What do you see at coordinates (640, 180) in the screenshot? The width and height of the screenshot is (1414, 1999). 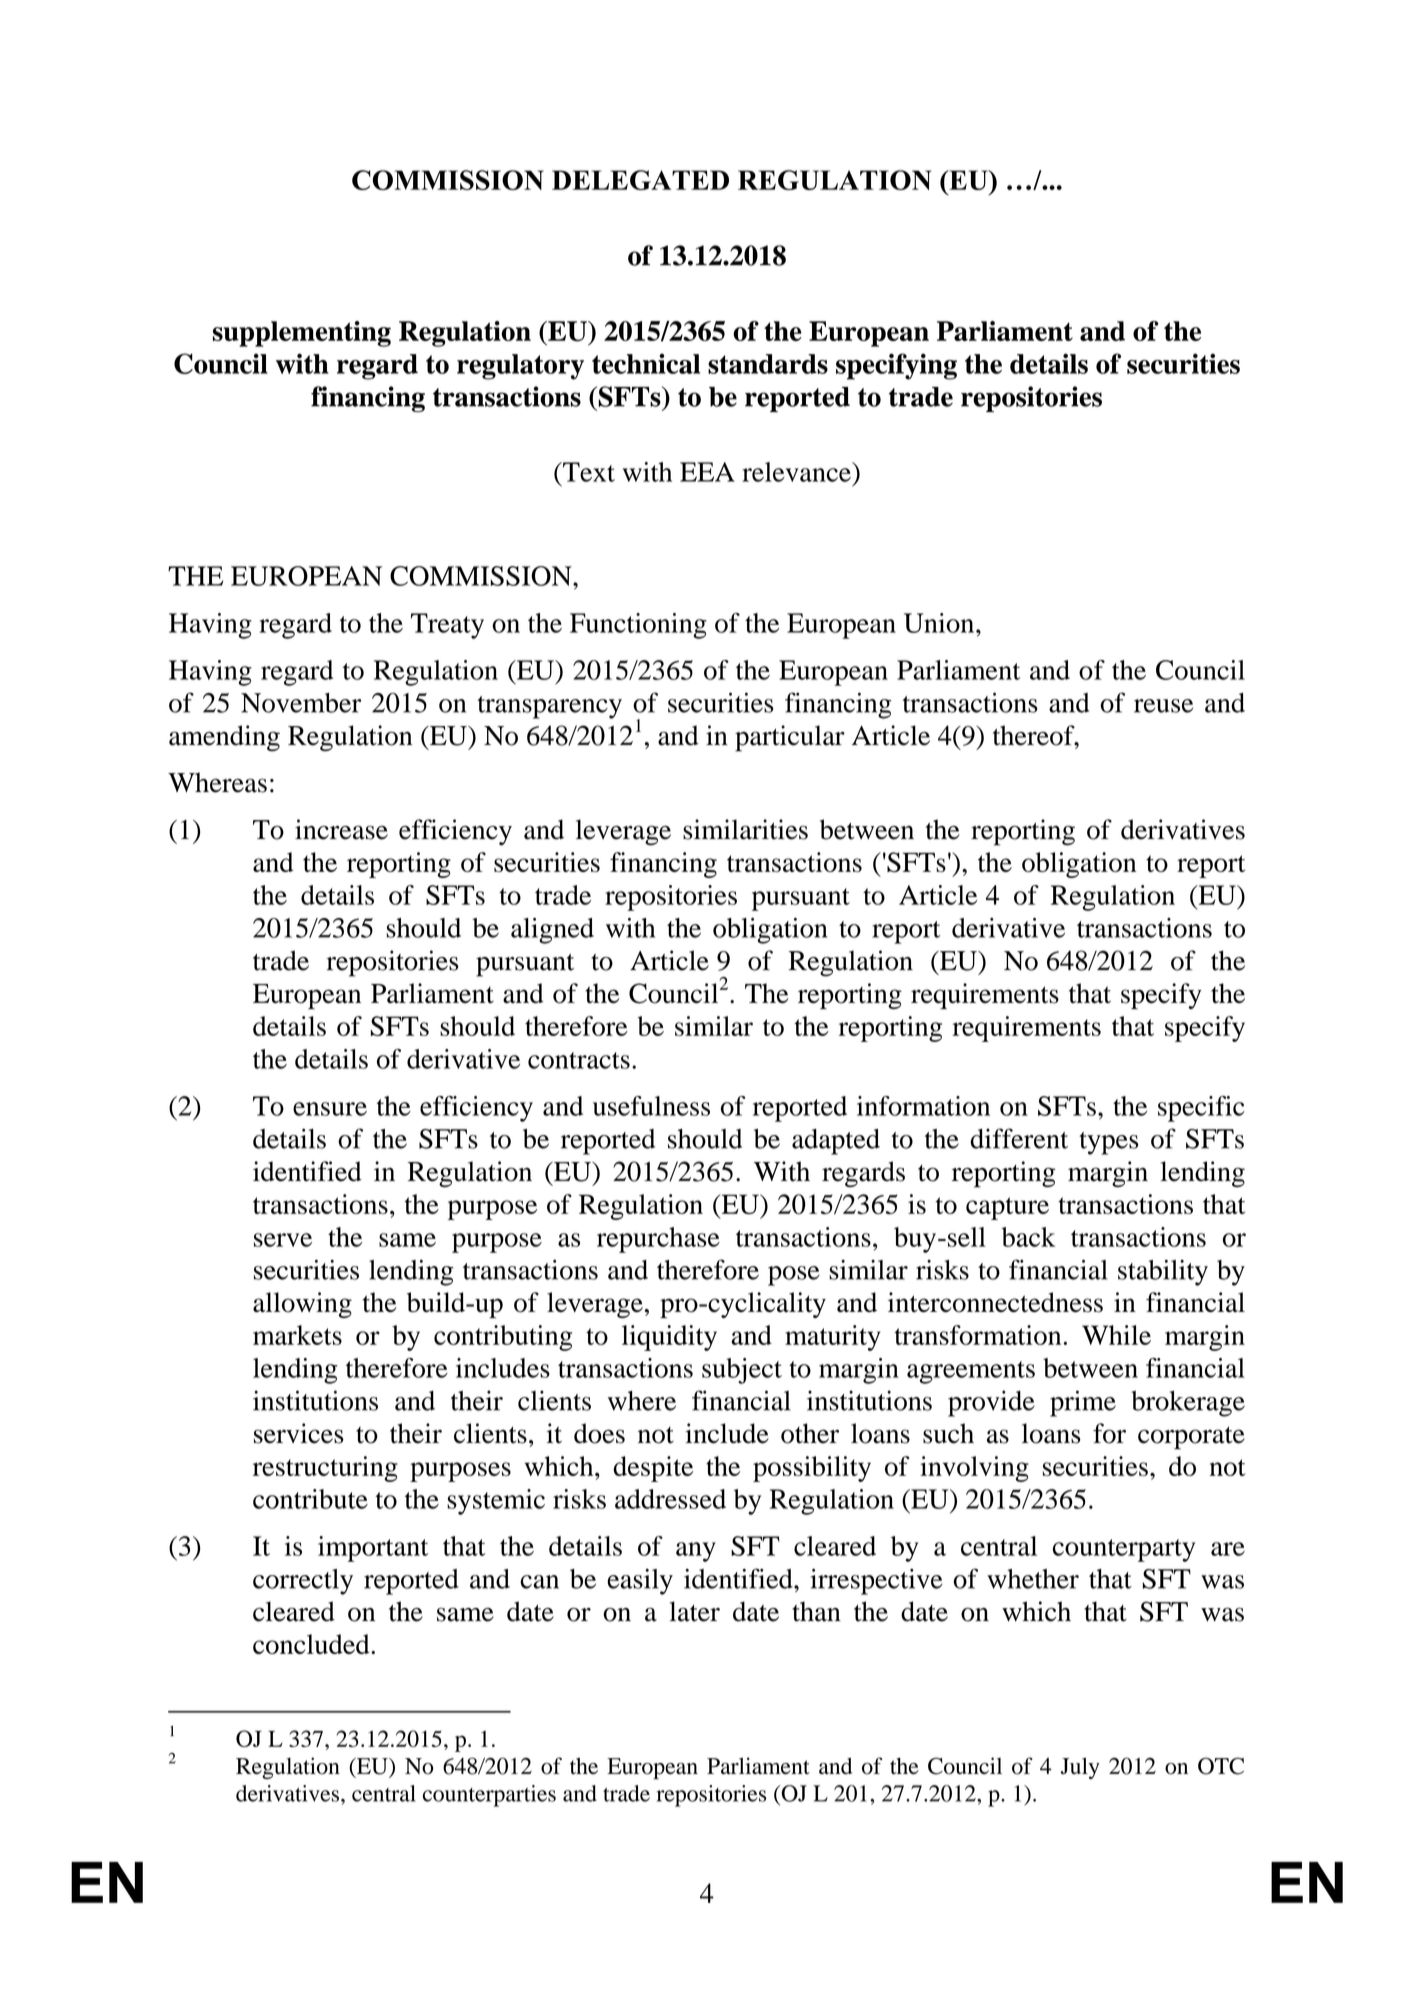 I see `DELEGATED` at bounding box center [640, 180].
